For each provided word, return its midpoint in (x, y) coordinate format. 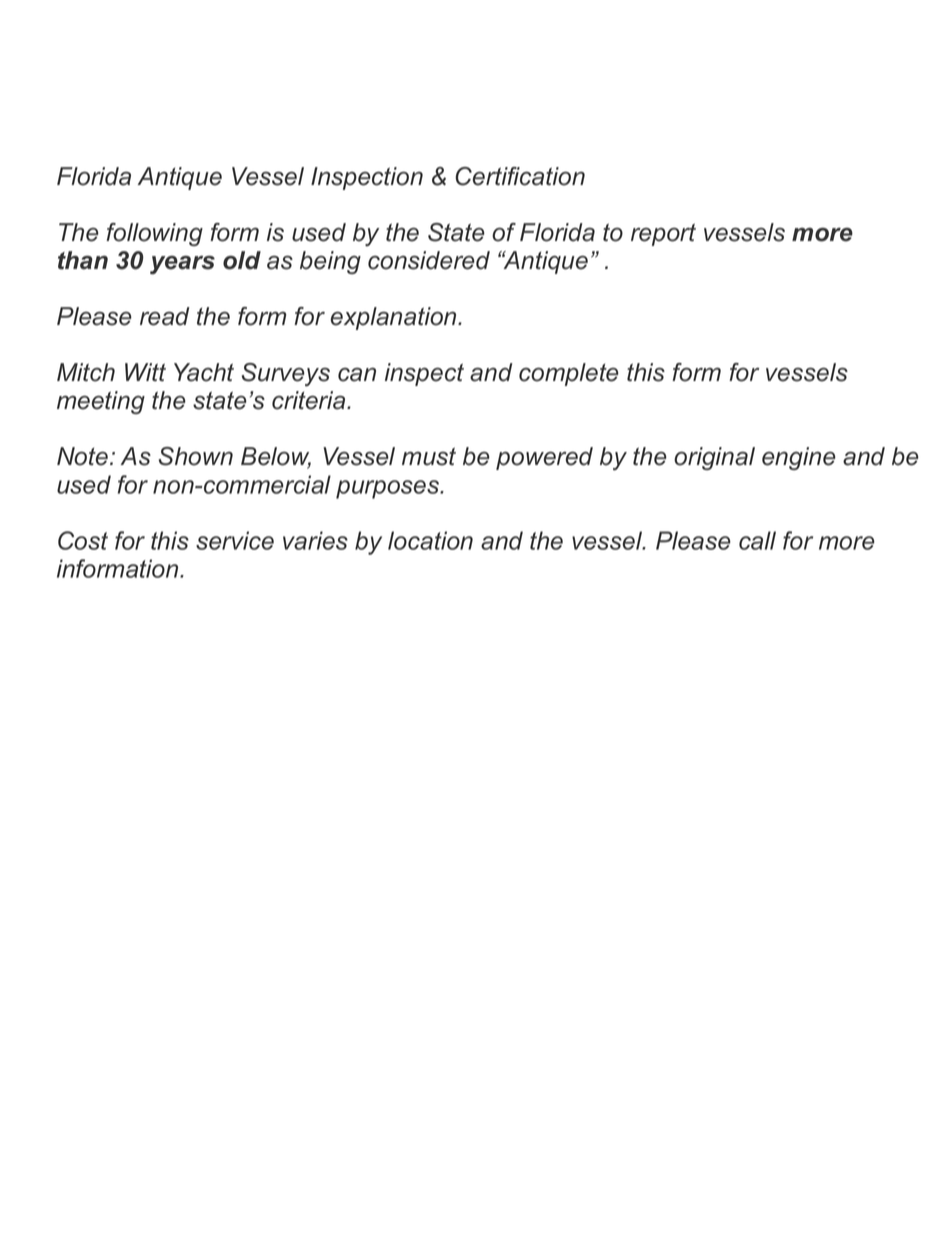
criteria (310, 400)
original (714, 458)
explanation (395, 318)
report (663, 234)
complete (569, 374)
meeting (101, 402)
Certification (520, 176)
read (165, 316)
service (235, 540)
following (154, 234)
